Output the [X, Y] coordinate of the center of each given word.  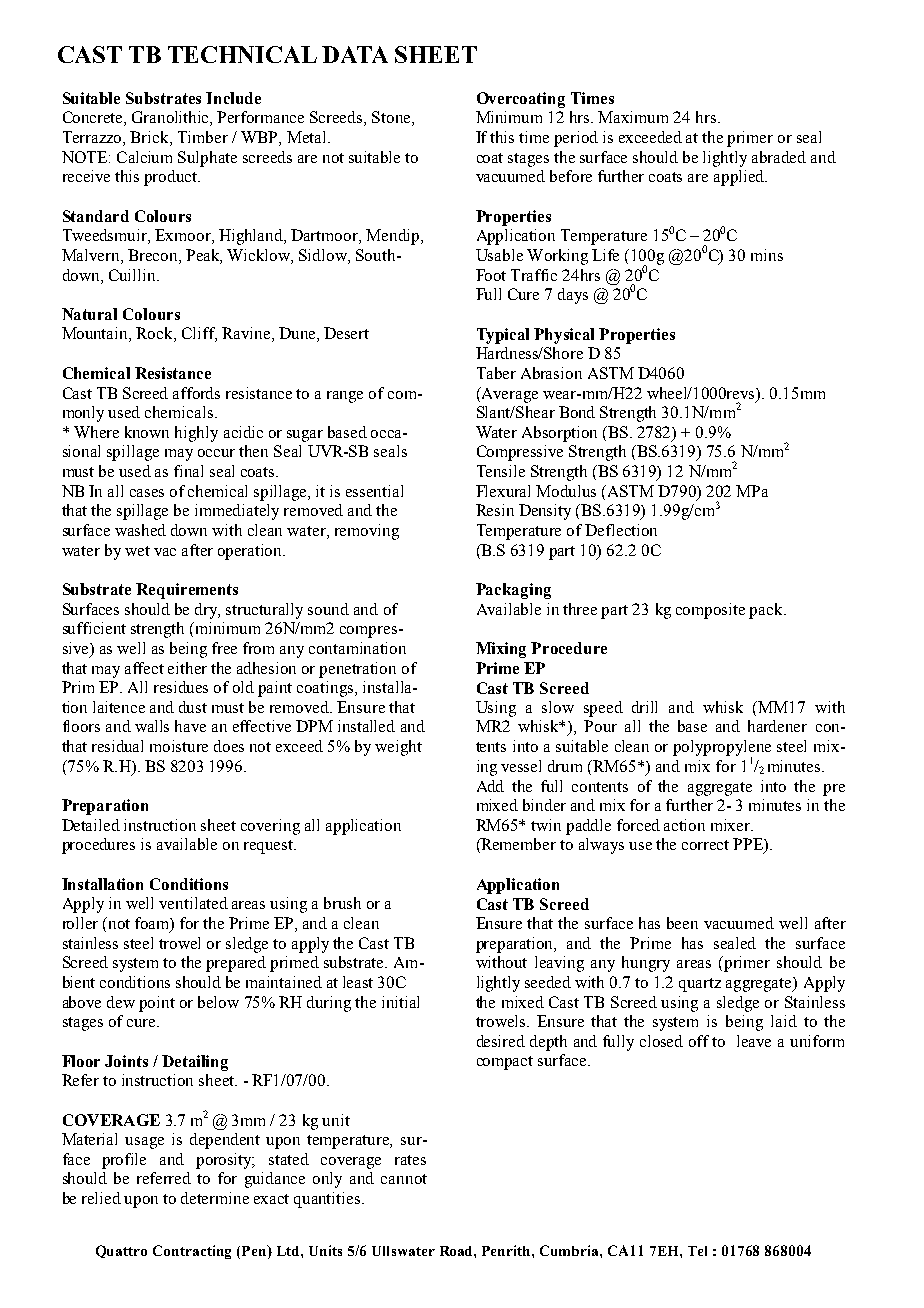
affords [196, 393]
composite [710, 611]
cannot [404, 1179]
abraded [779, 157]
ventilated [193, 903]
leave [754, 1041]
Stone [392, 118]
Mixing [501, 650]
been [682, 923]
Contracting [192, 1252]
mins [767, 255]
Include [233, 98]
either [187, 668]
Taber [496, 373]
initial [400, 1002]
